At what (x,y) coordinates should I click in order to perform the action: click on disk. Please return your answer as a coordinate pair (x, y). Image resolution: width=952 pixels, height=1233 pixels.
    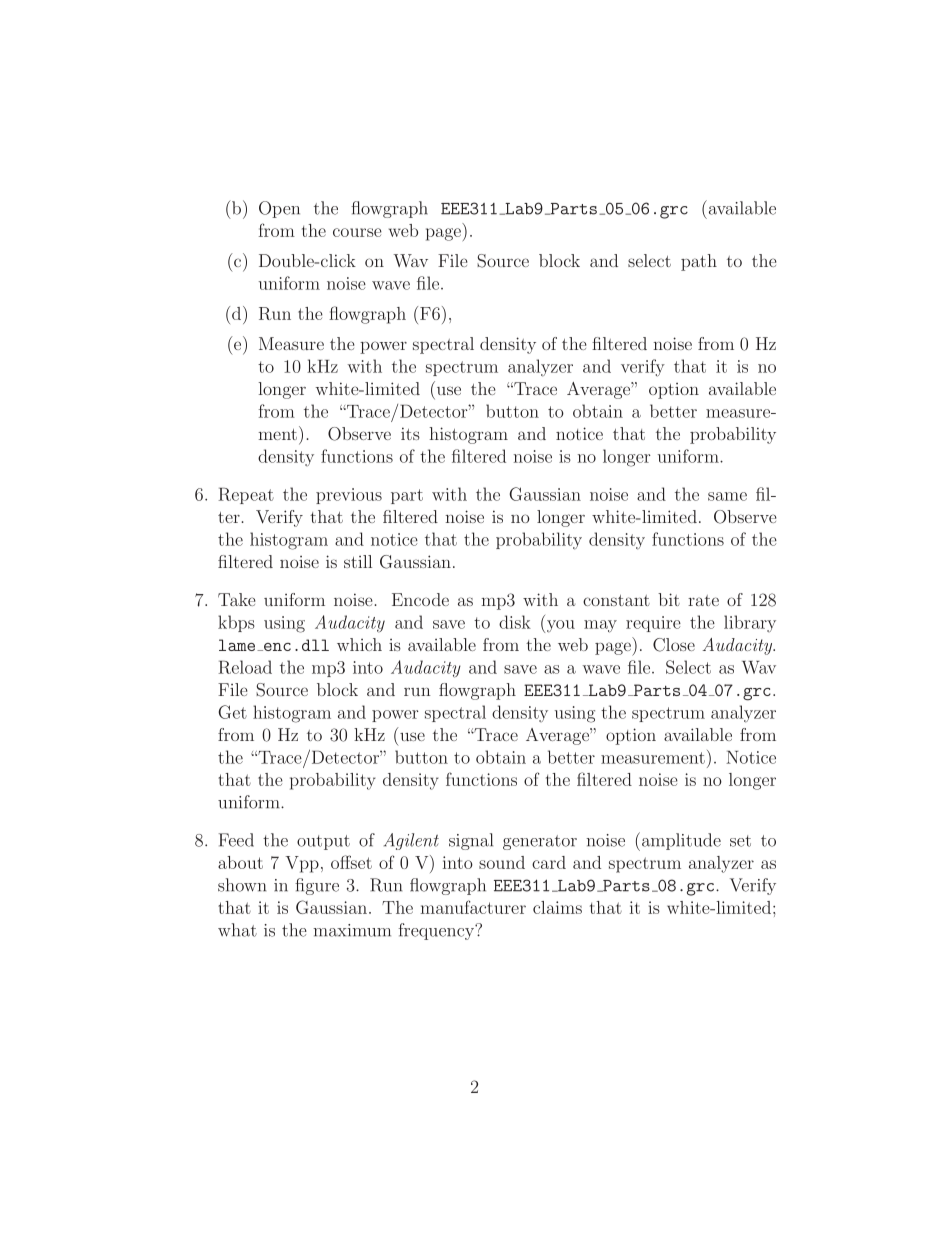
    Looking at the image, I should click on (515, 622).
